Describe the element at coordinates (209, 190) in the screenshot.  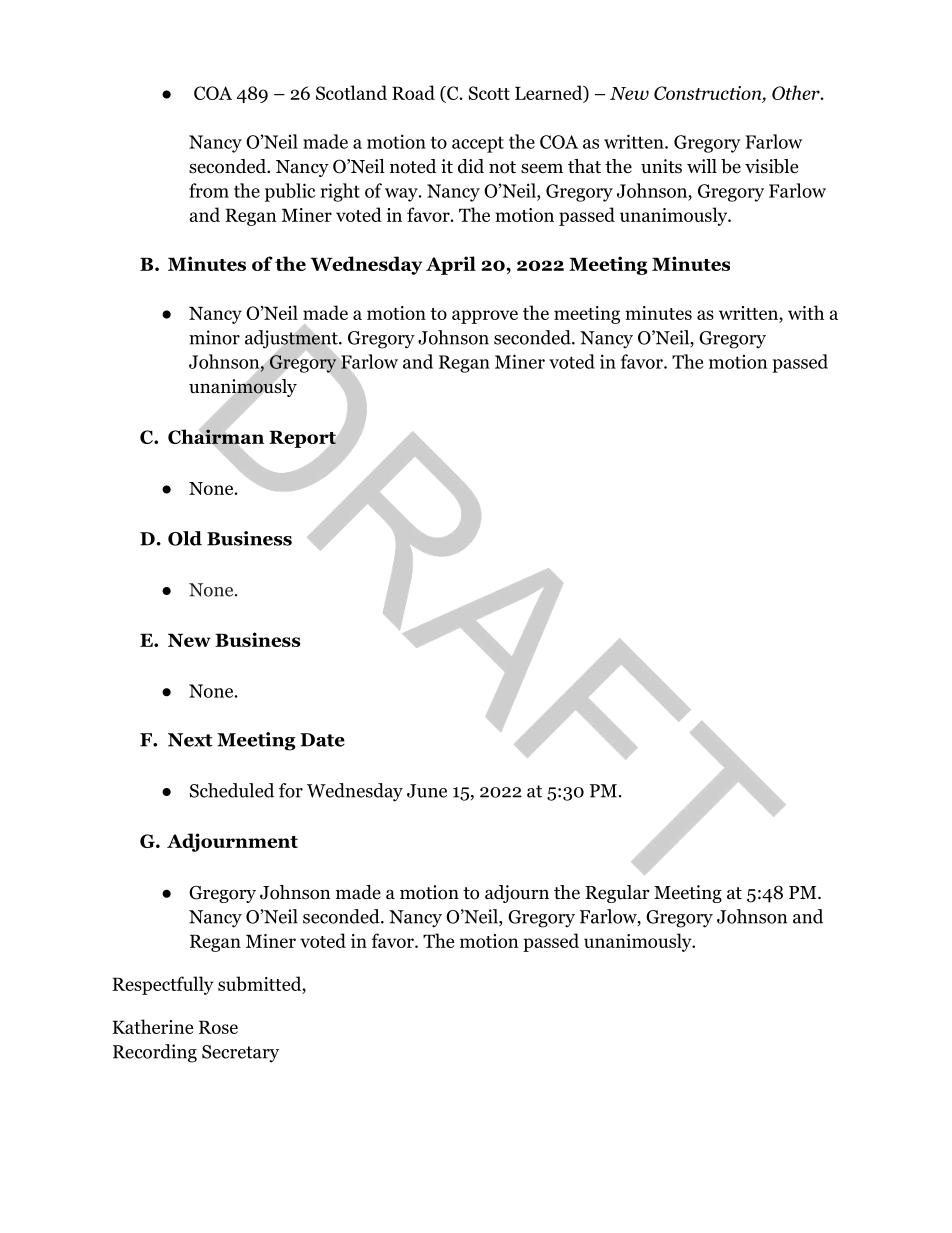
I see `from` at that location.
